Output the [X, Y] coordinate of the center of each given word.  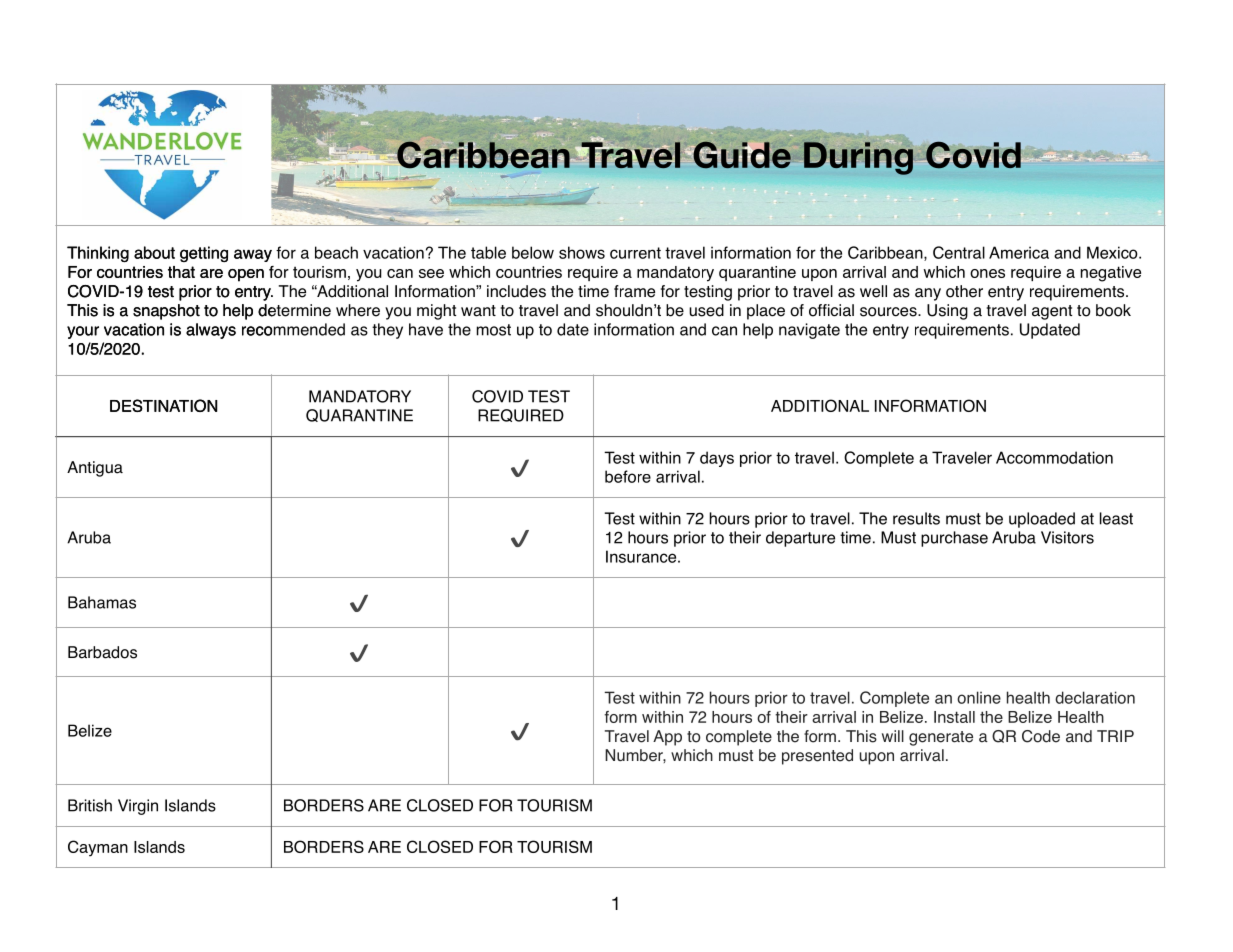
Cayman [98, 848]
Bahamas [102, 602]
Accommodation [1054, 457]
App [667, 738]
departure [800, 539]
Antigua [95, 469]
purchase [954, 539]
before [628, 476]
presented [817, 757]
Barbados [102, 652]
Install [954, 717]
